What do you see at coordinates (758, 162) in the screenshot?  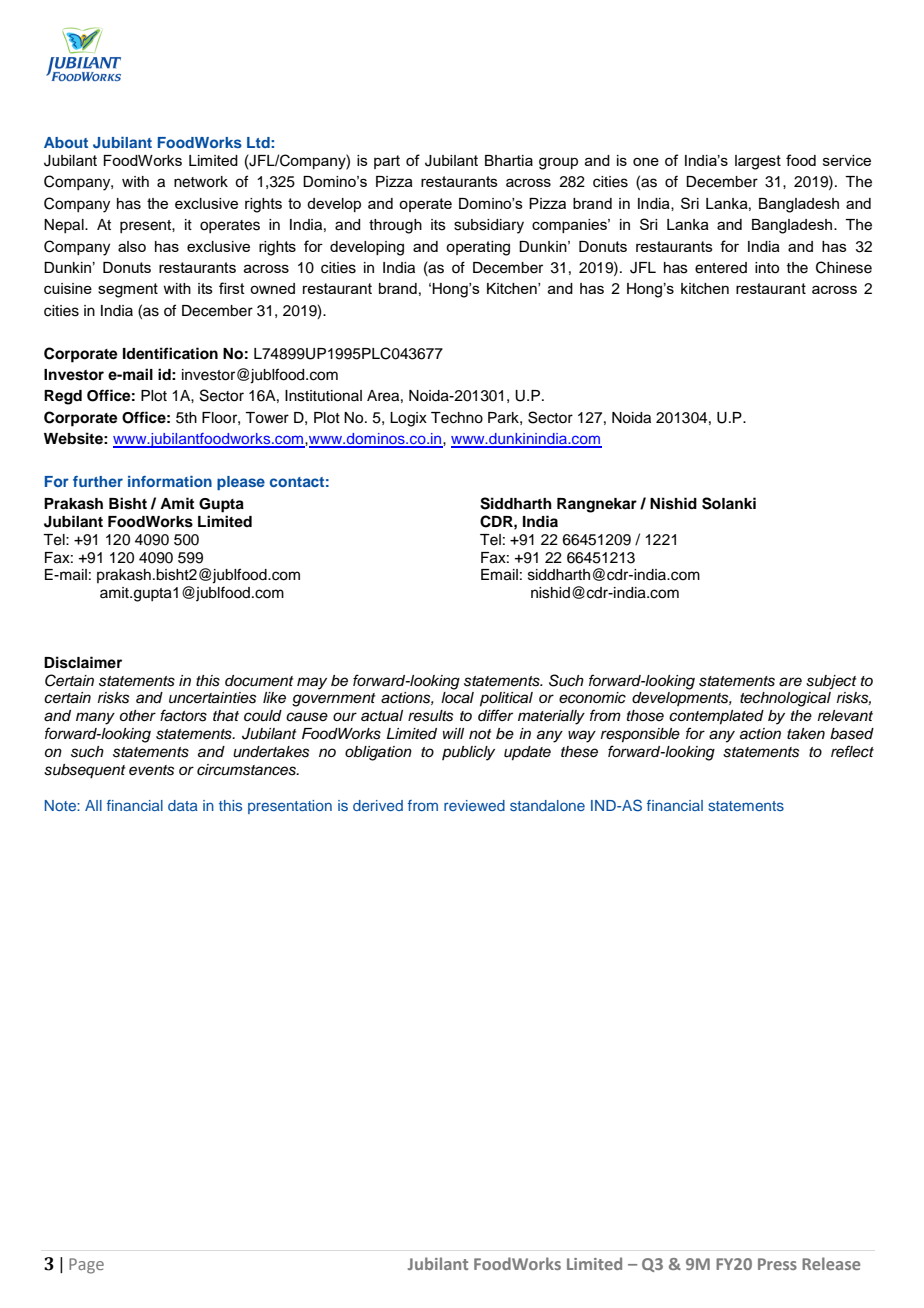 I see `largest` at bounding box center [758, 162].
